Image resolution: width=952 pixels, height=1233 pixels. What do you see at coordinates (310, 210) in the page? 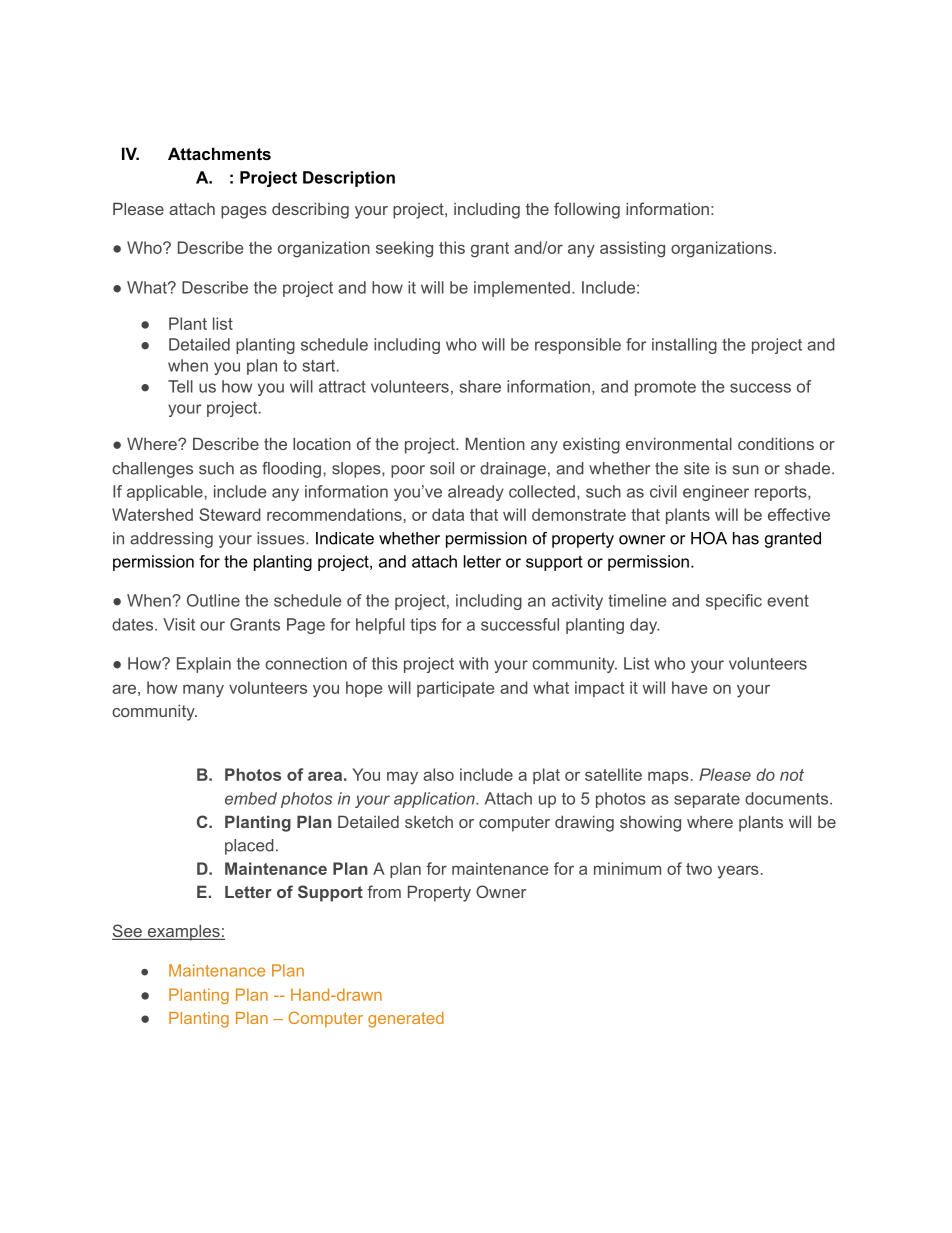
I see `describing` at bounding box center [310, 210].
